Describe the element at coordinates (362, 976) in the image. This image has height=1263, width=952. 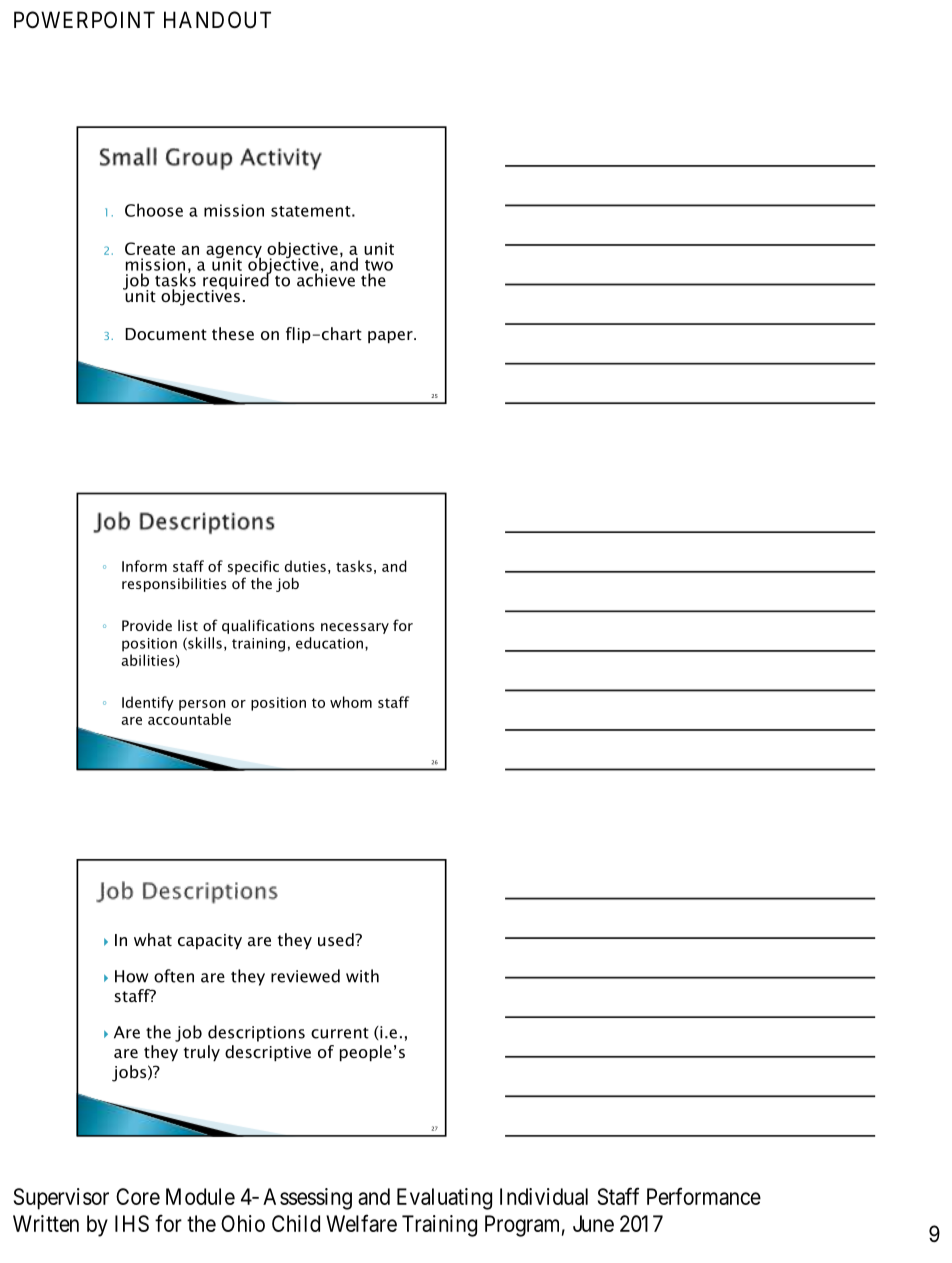
I see `with` at that location.
